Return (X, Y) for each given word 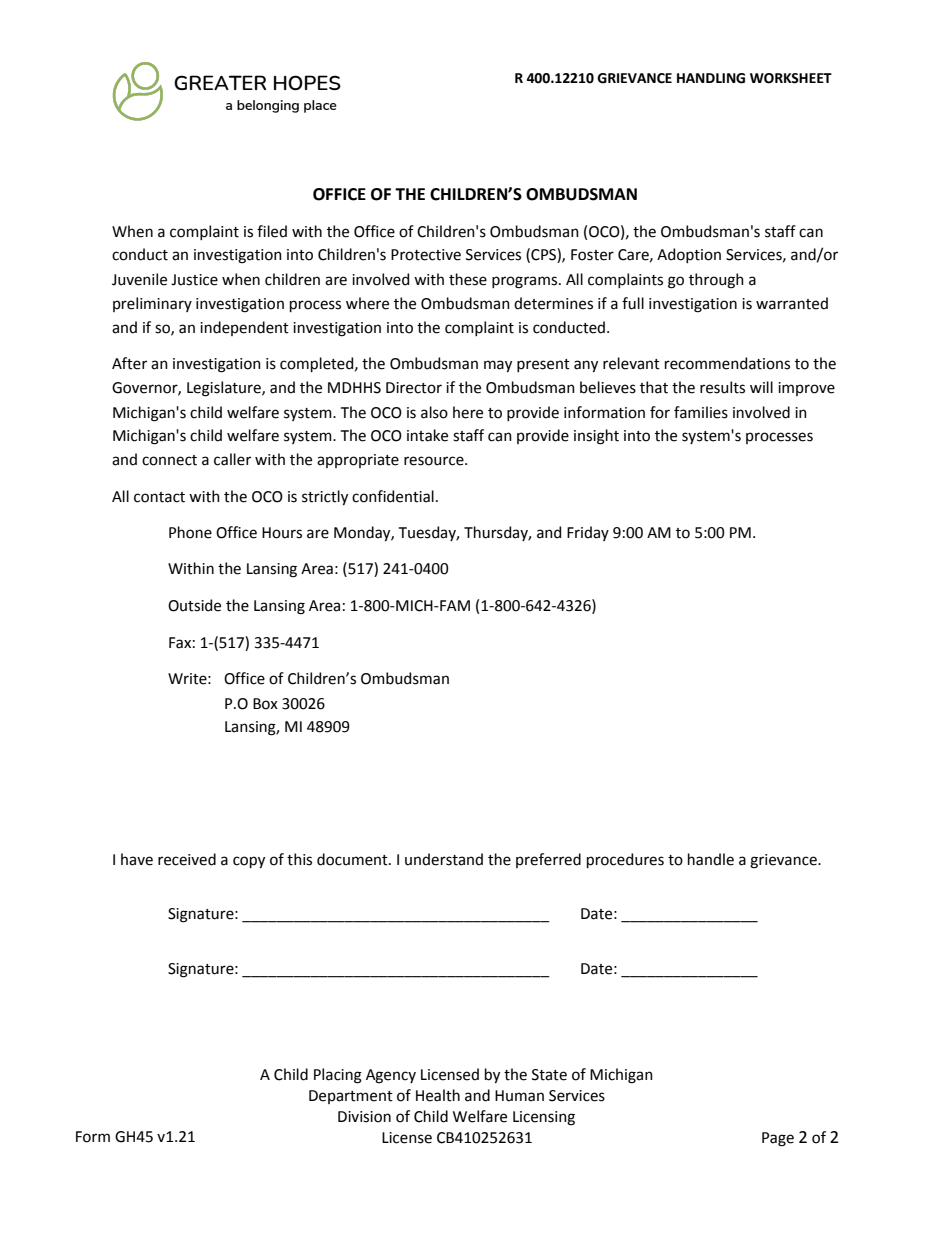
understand (444, 859)
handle (711, 859)
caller (232, 459)
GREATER (220, 82)
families (701, 412)
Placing (338, 1076)
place (320, 106)
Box (265, 704)
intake (427, 435)
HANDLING (711, 78)
